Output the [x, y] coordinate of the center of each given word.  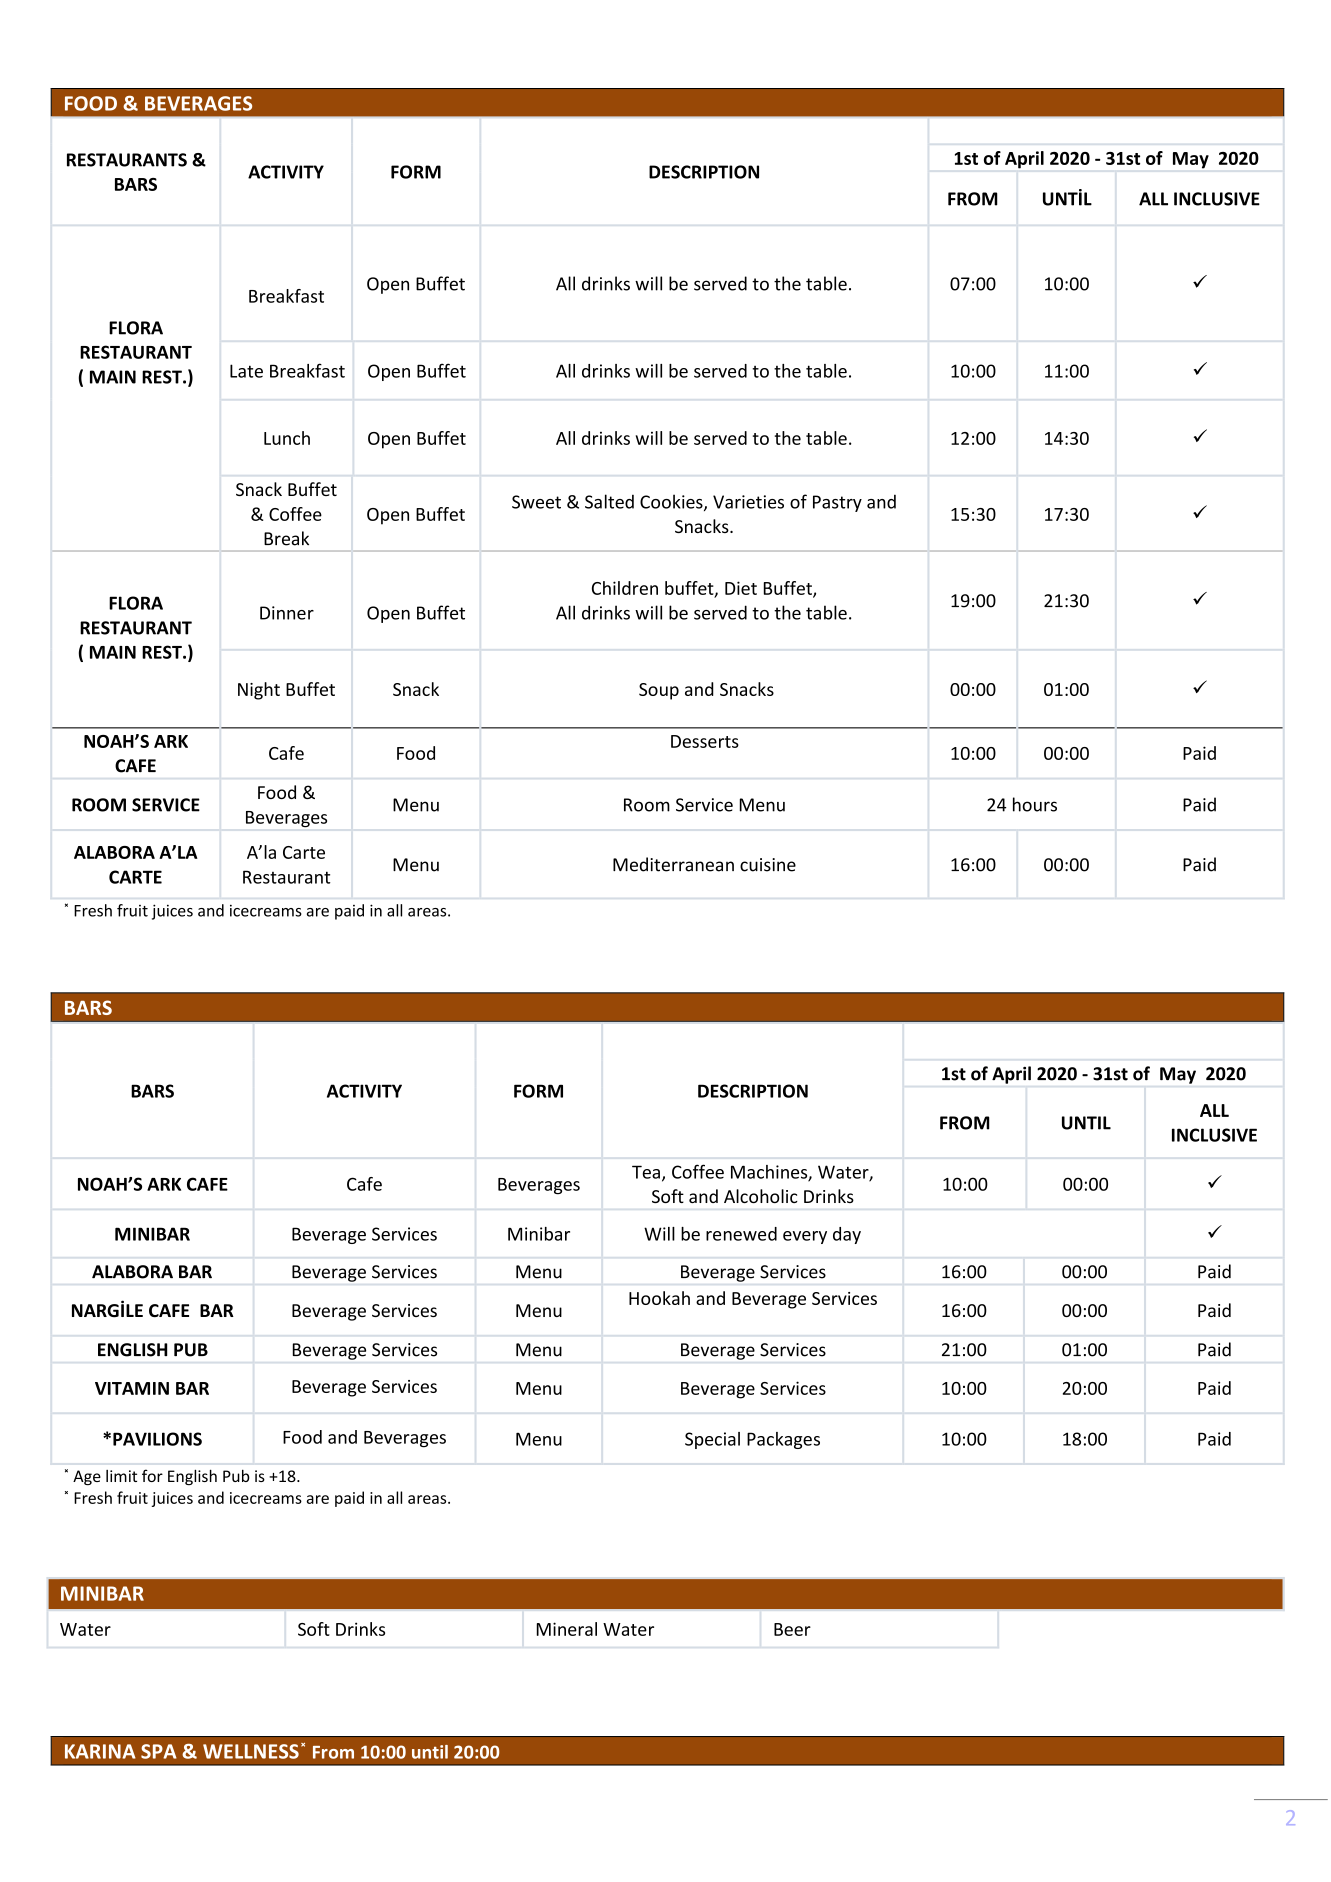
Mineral [567, 1629]
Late [246, 371]
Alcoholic [761, 1196]
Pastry [837, 503]
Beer [792, 1629]
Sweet [536, 502]
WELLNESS [251, 1751]
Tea [646, 1172]
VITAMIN [132, 1388]
